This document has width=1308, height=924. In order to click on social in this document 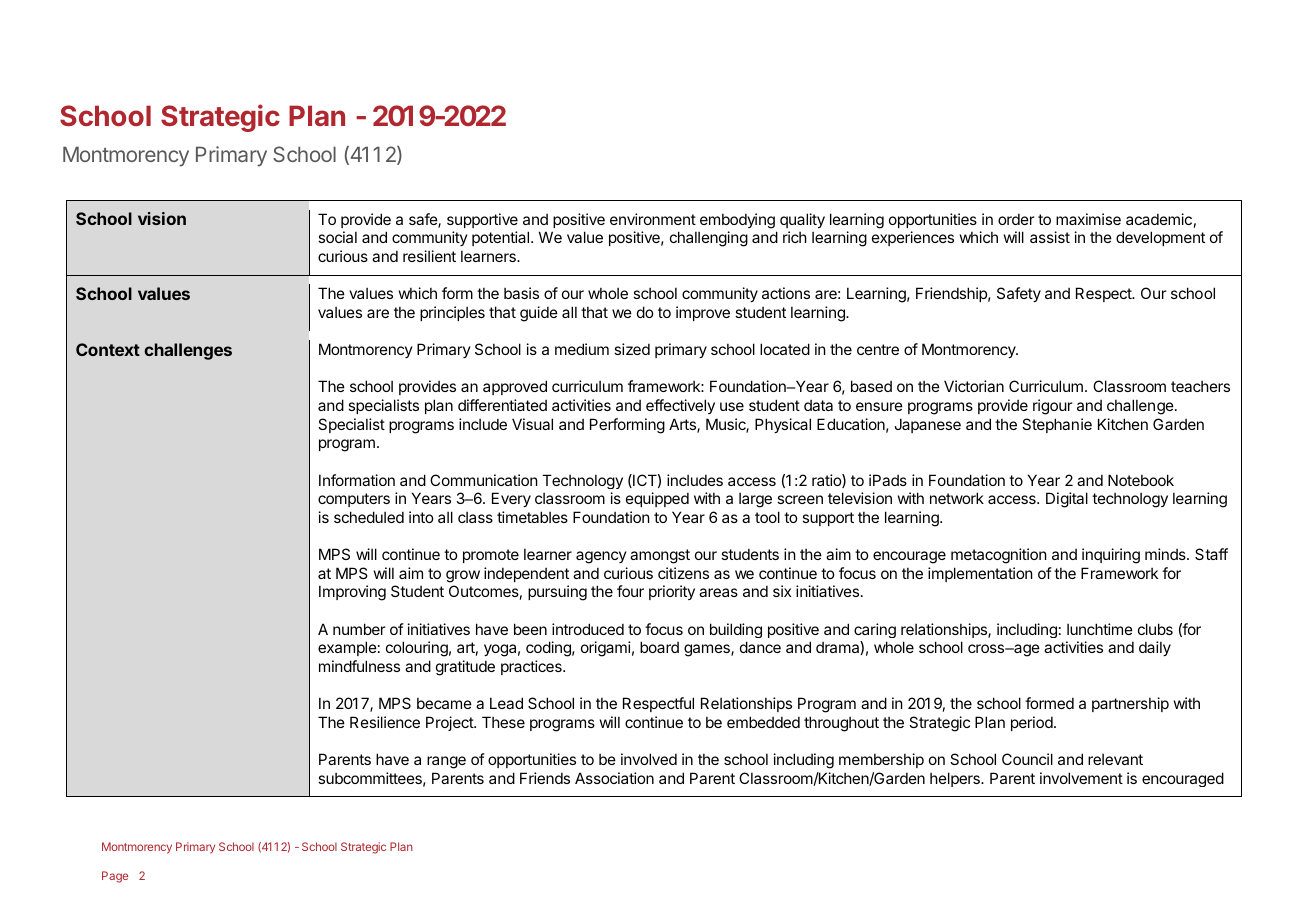, I will do `click(337, 237)`.
